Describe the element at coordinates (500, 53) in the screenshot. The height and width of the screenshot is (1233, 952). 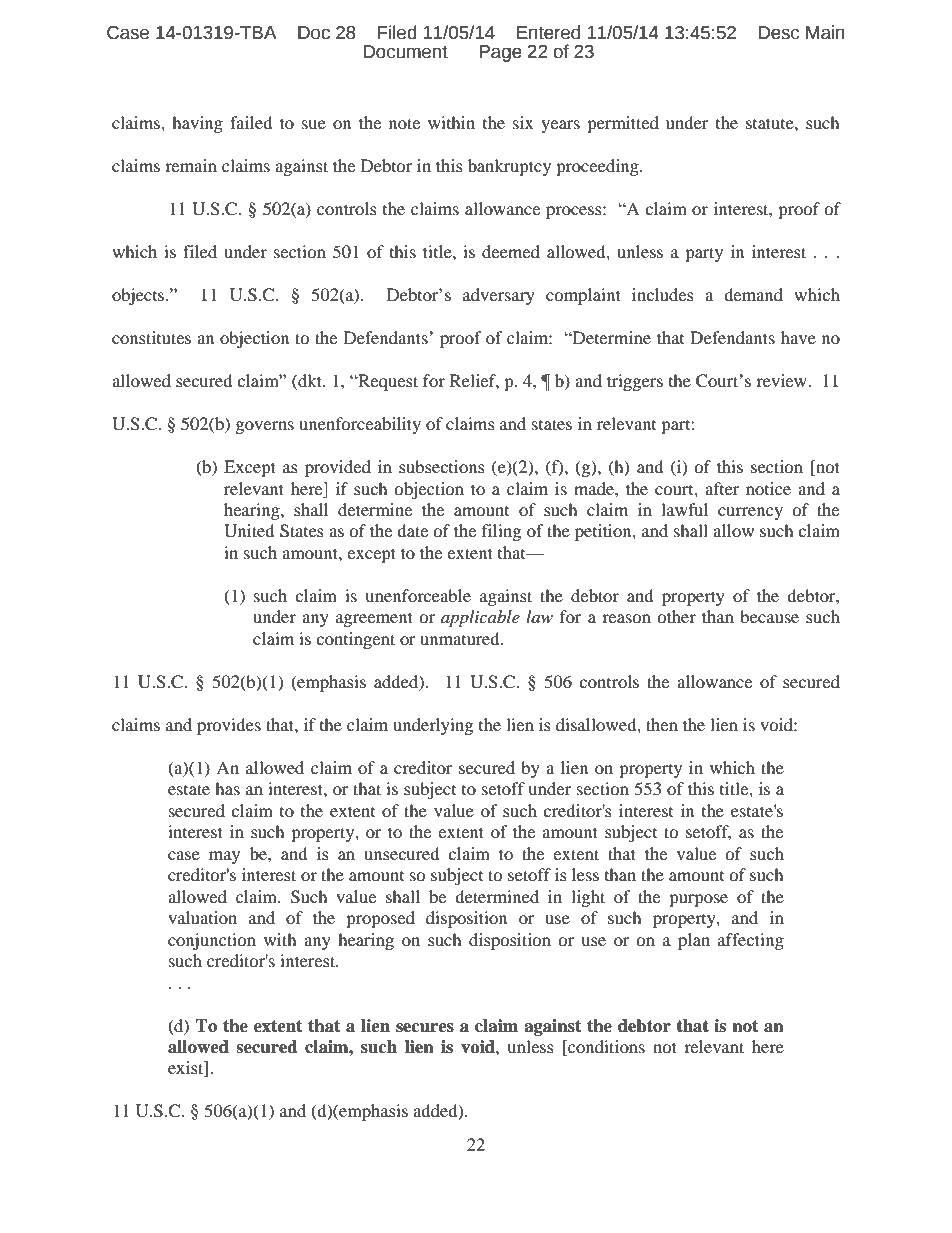
I see `Page` at that location.
